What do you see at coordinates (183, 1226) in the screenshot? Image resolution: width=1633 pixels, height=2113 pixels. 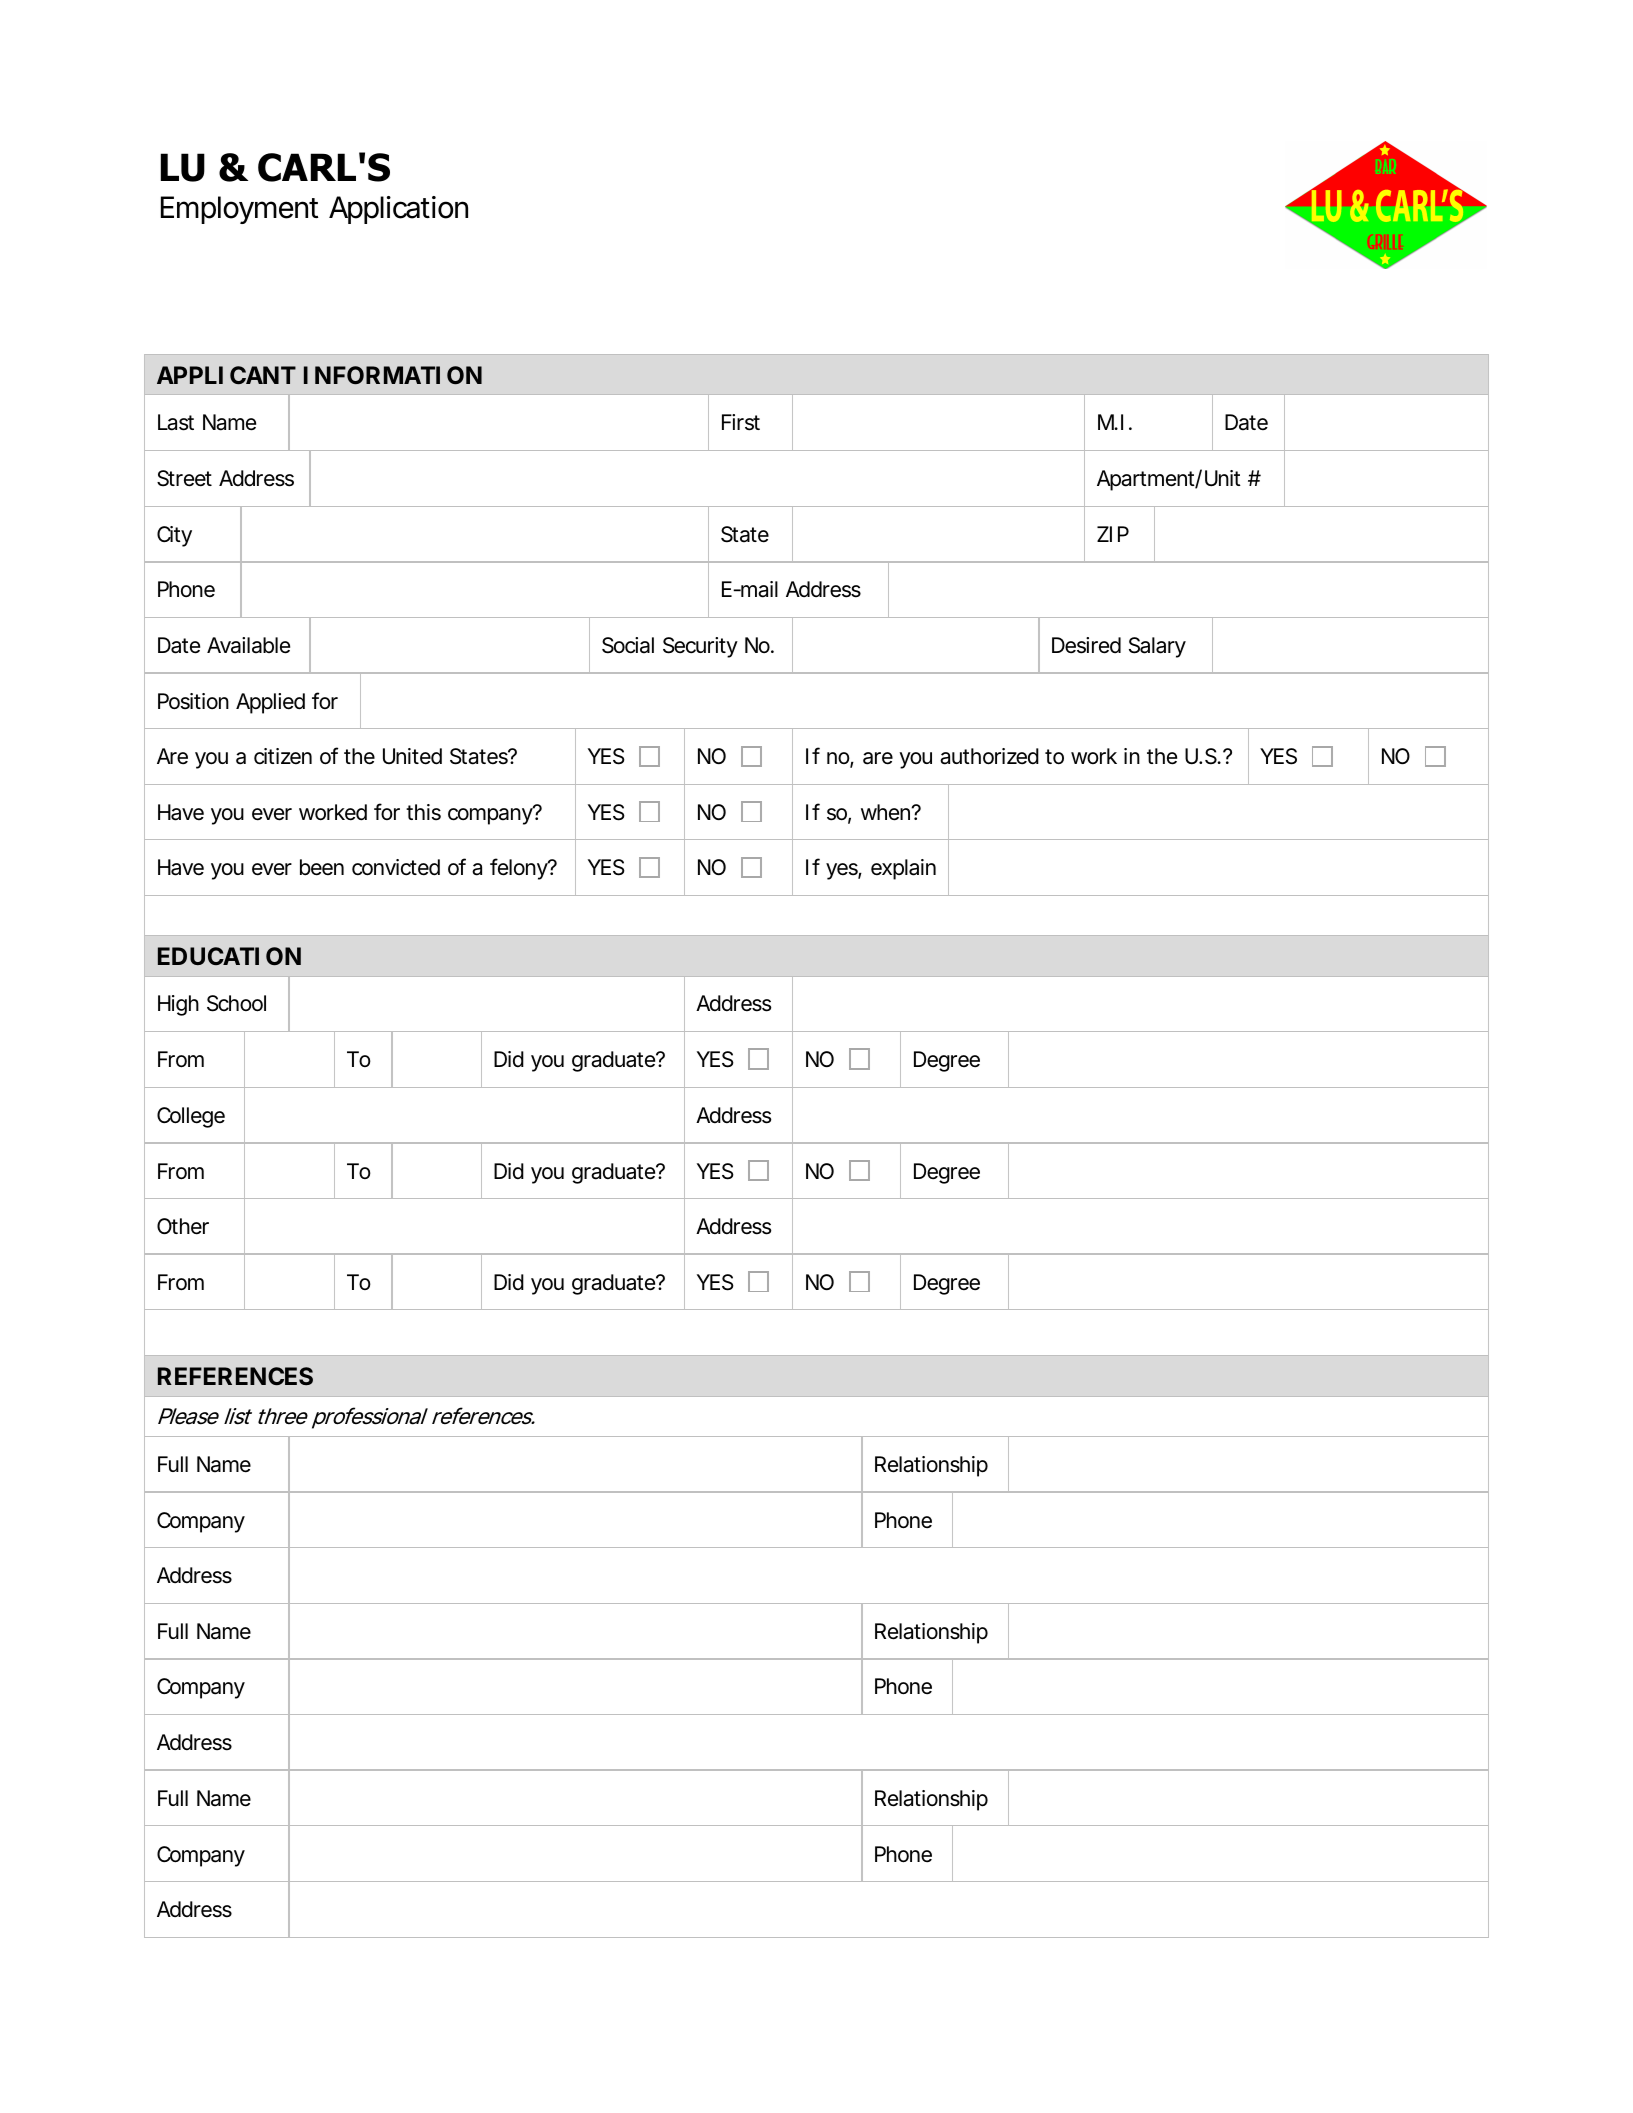 I see `Other` at bounding box center [183, 1226].
